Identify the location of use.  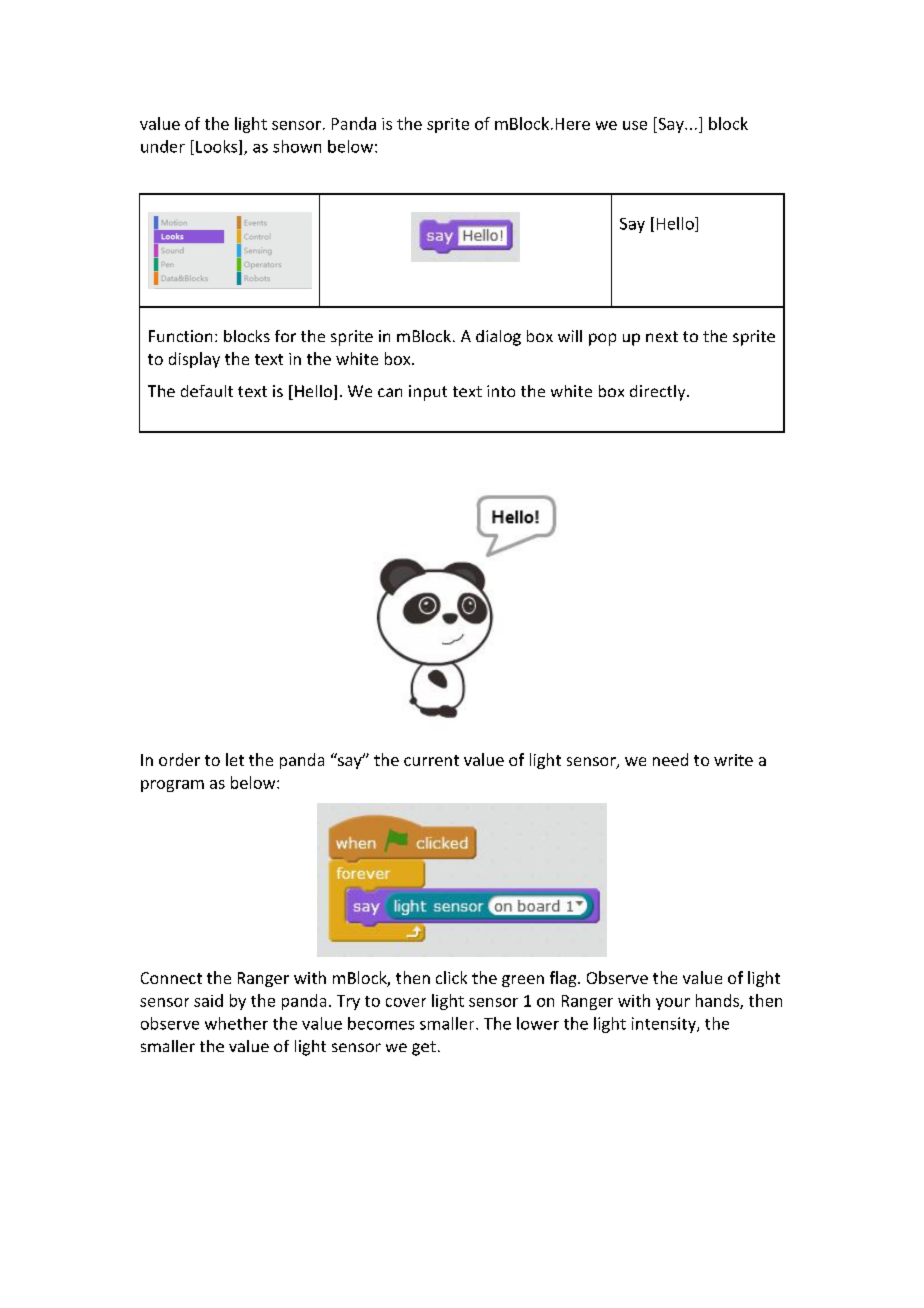
(635, 125).
